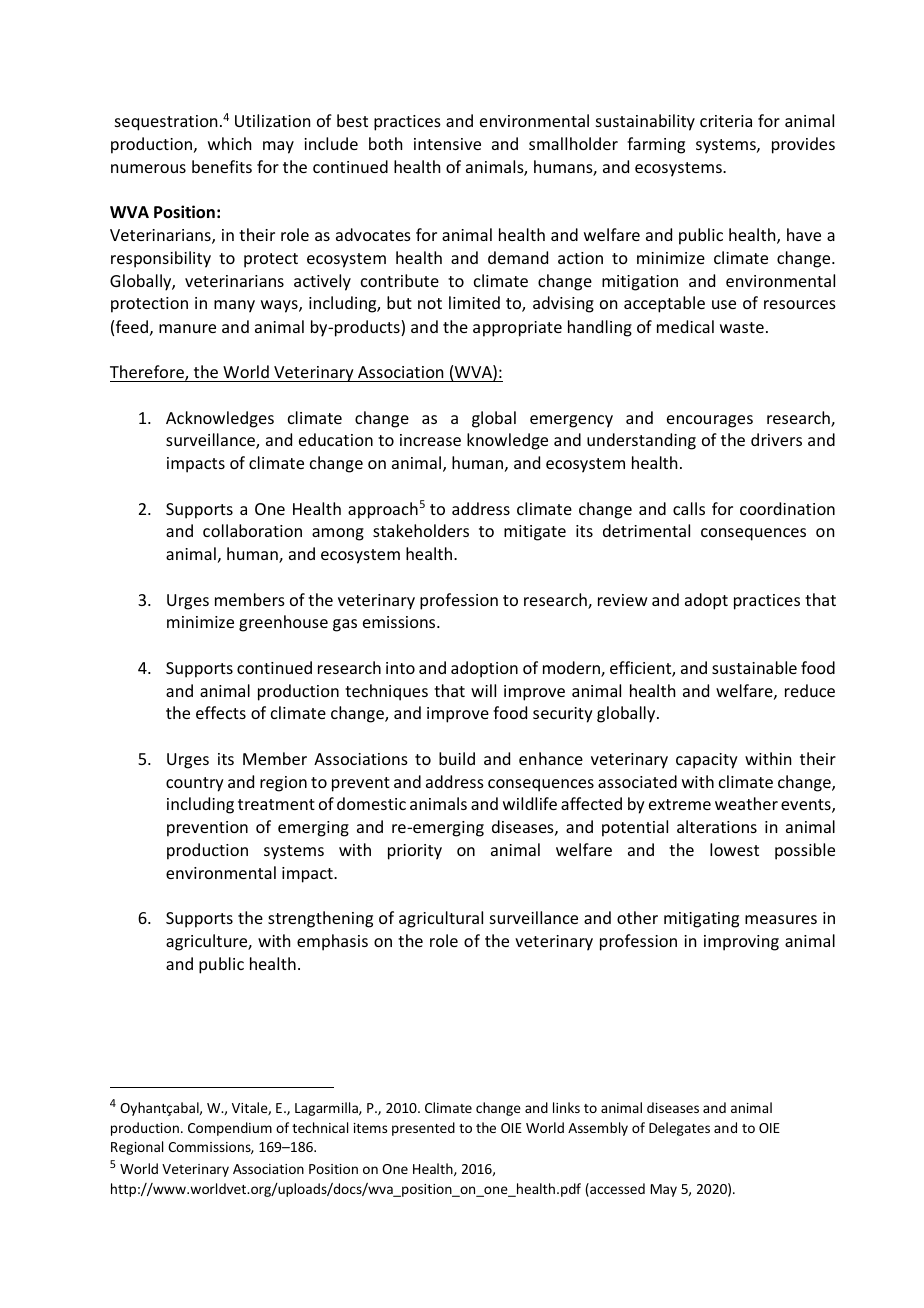 The image size is (924, 1308). What do you see at coordinates (230, 1129) in the document?
I see `Compendium` at bounding box center [230, 1129].
